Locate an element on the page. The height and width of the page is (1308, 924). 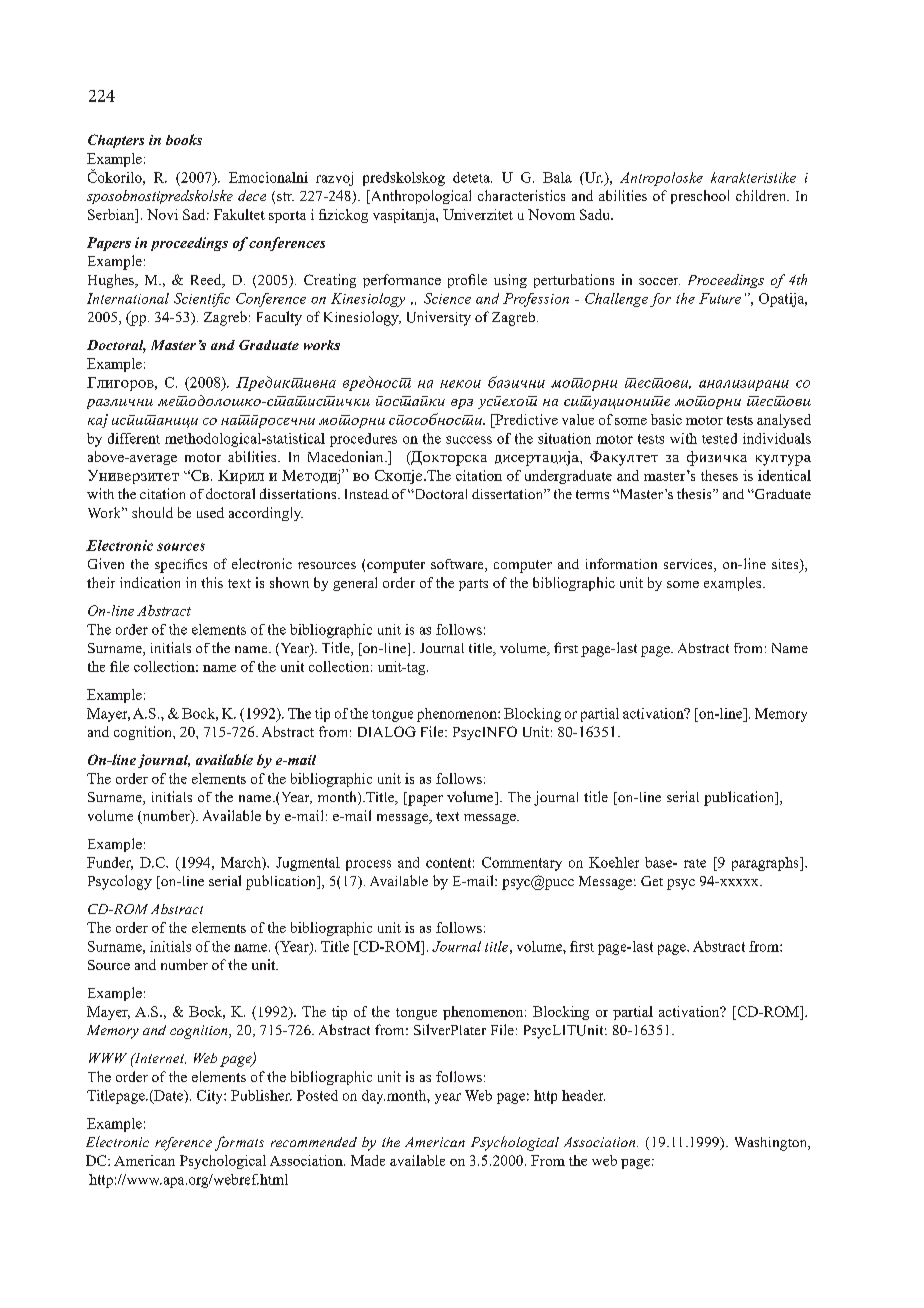
header is located at coordinates (583, 1095).
